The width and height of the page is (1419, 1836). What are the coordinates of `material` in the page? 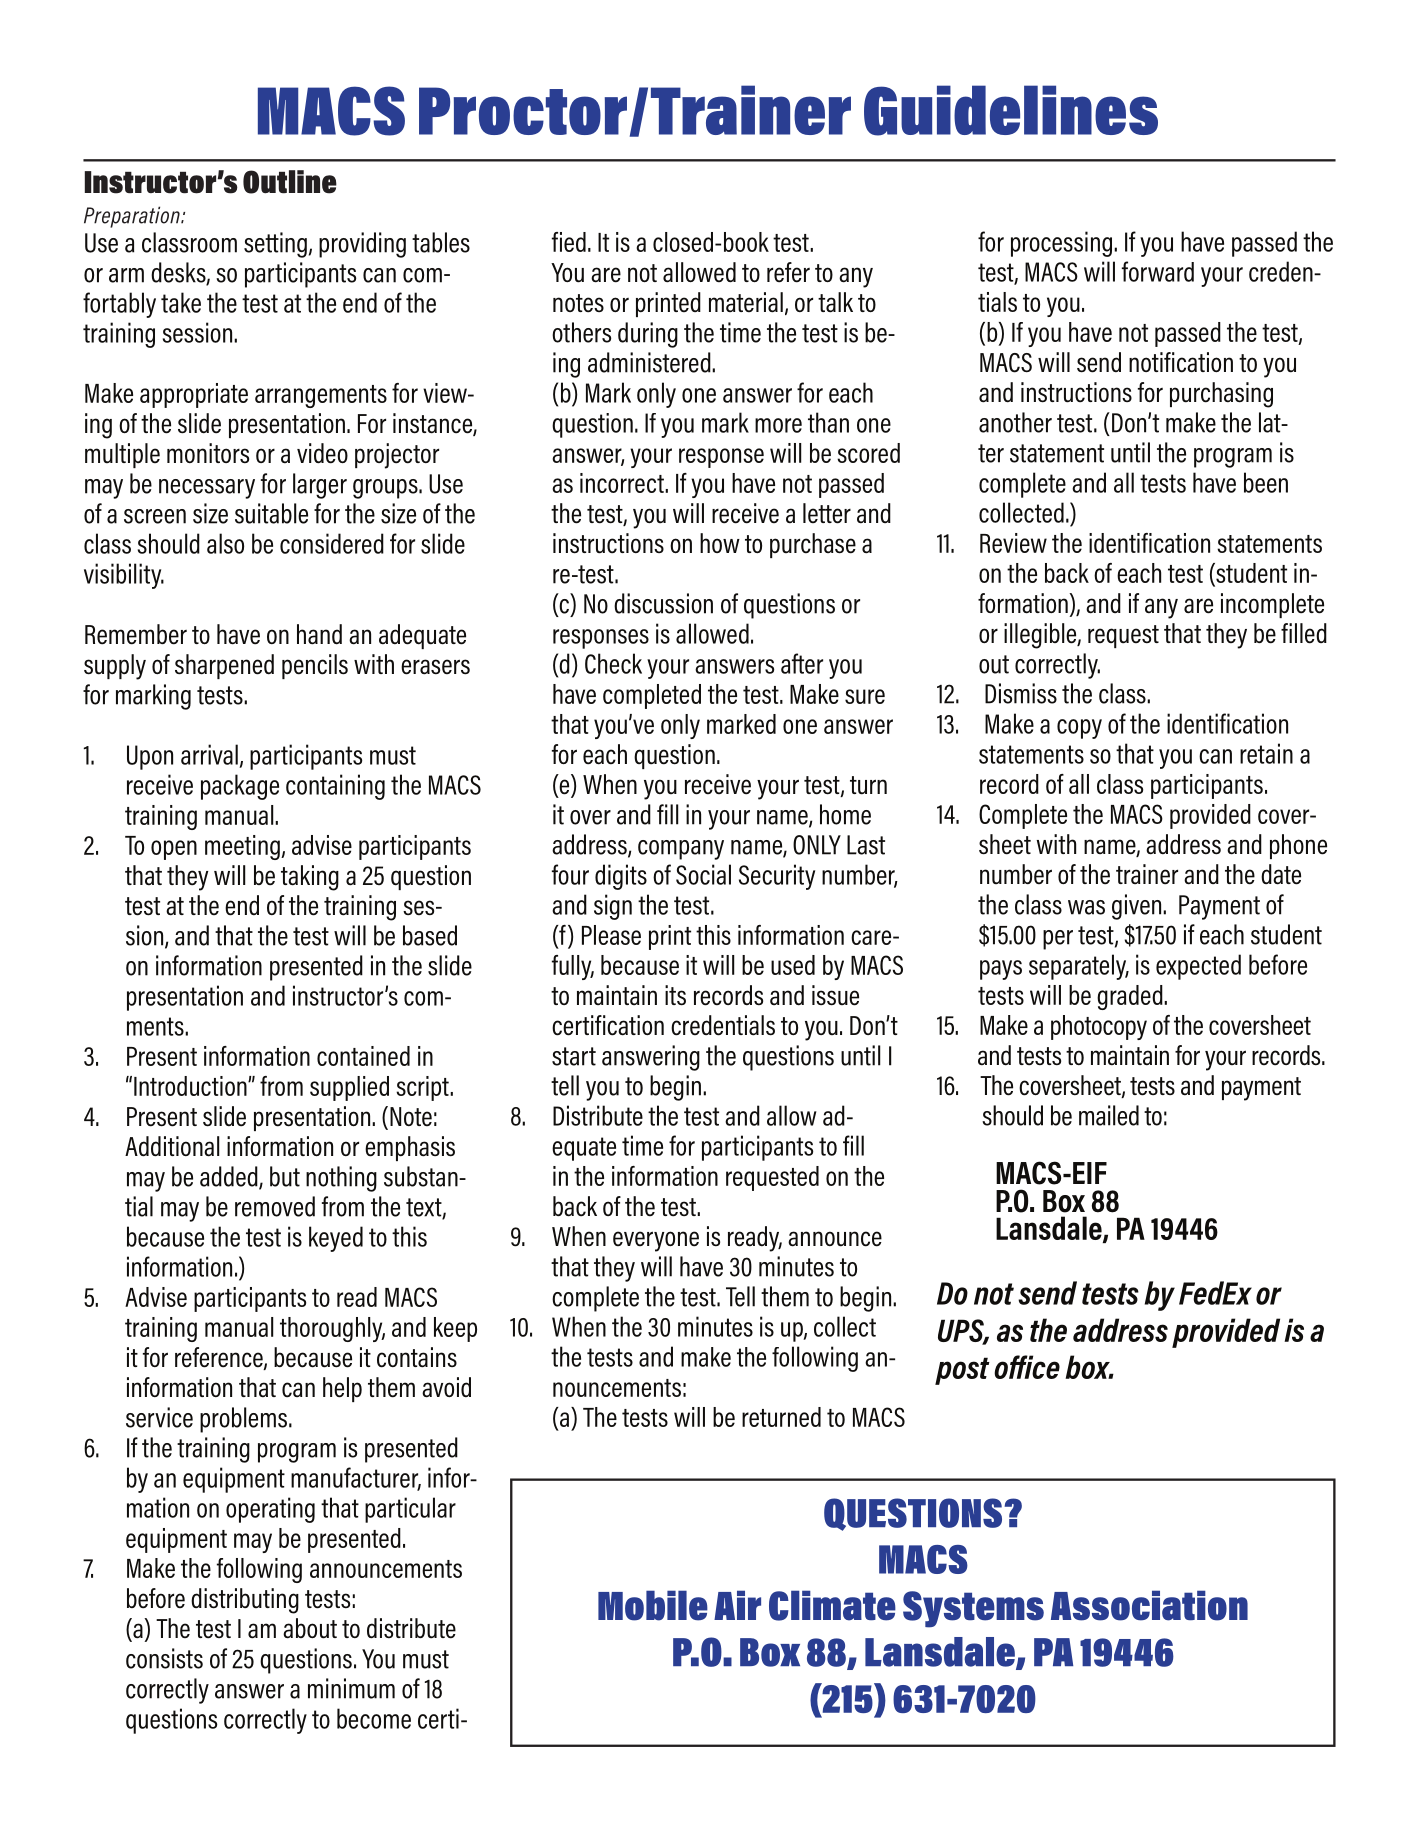 It's located at (746, 302).
